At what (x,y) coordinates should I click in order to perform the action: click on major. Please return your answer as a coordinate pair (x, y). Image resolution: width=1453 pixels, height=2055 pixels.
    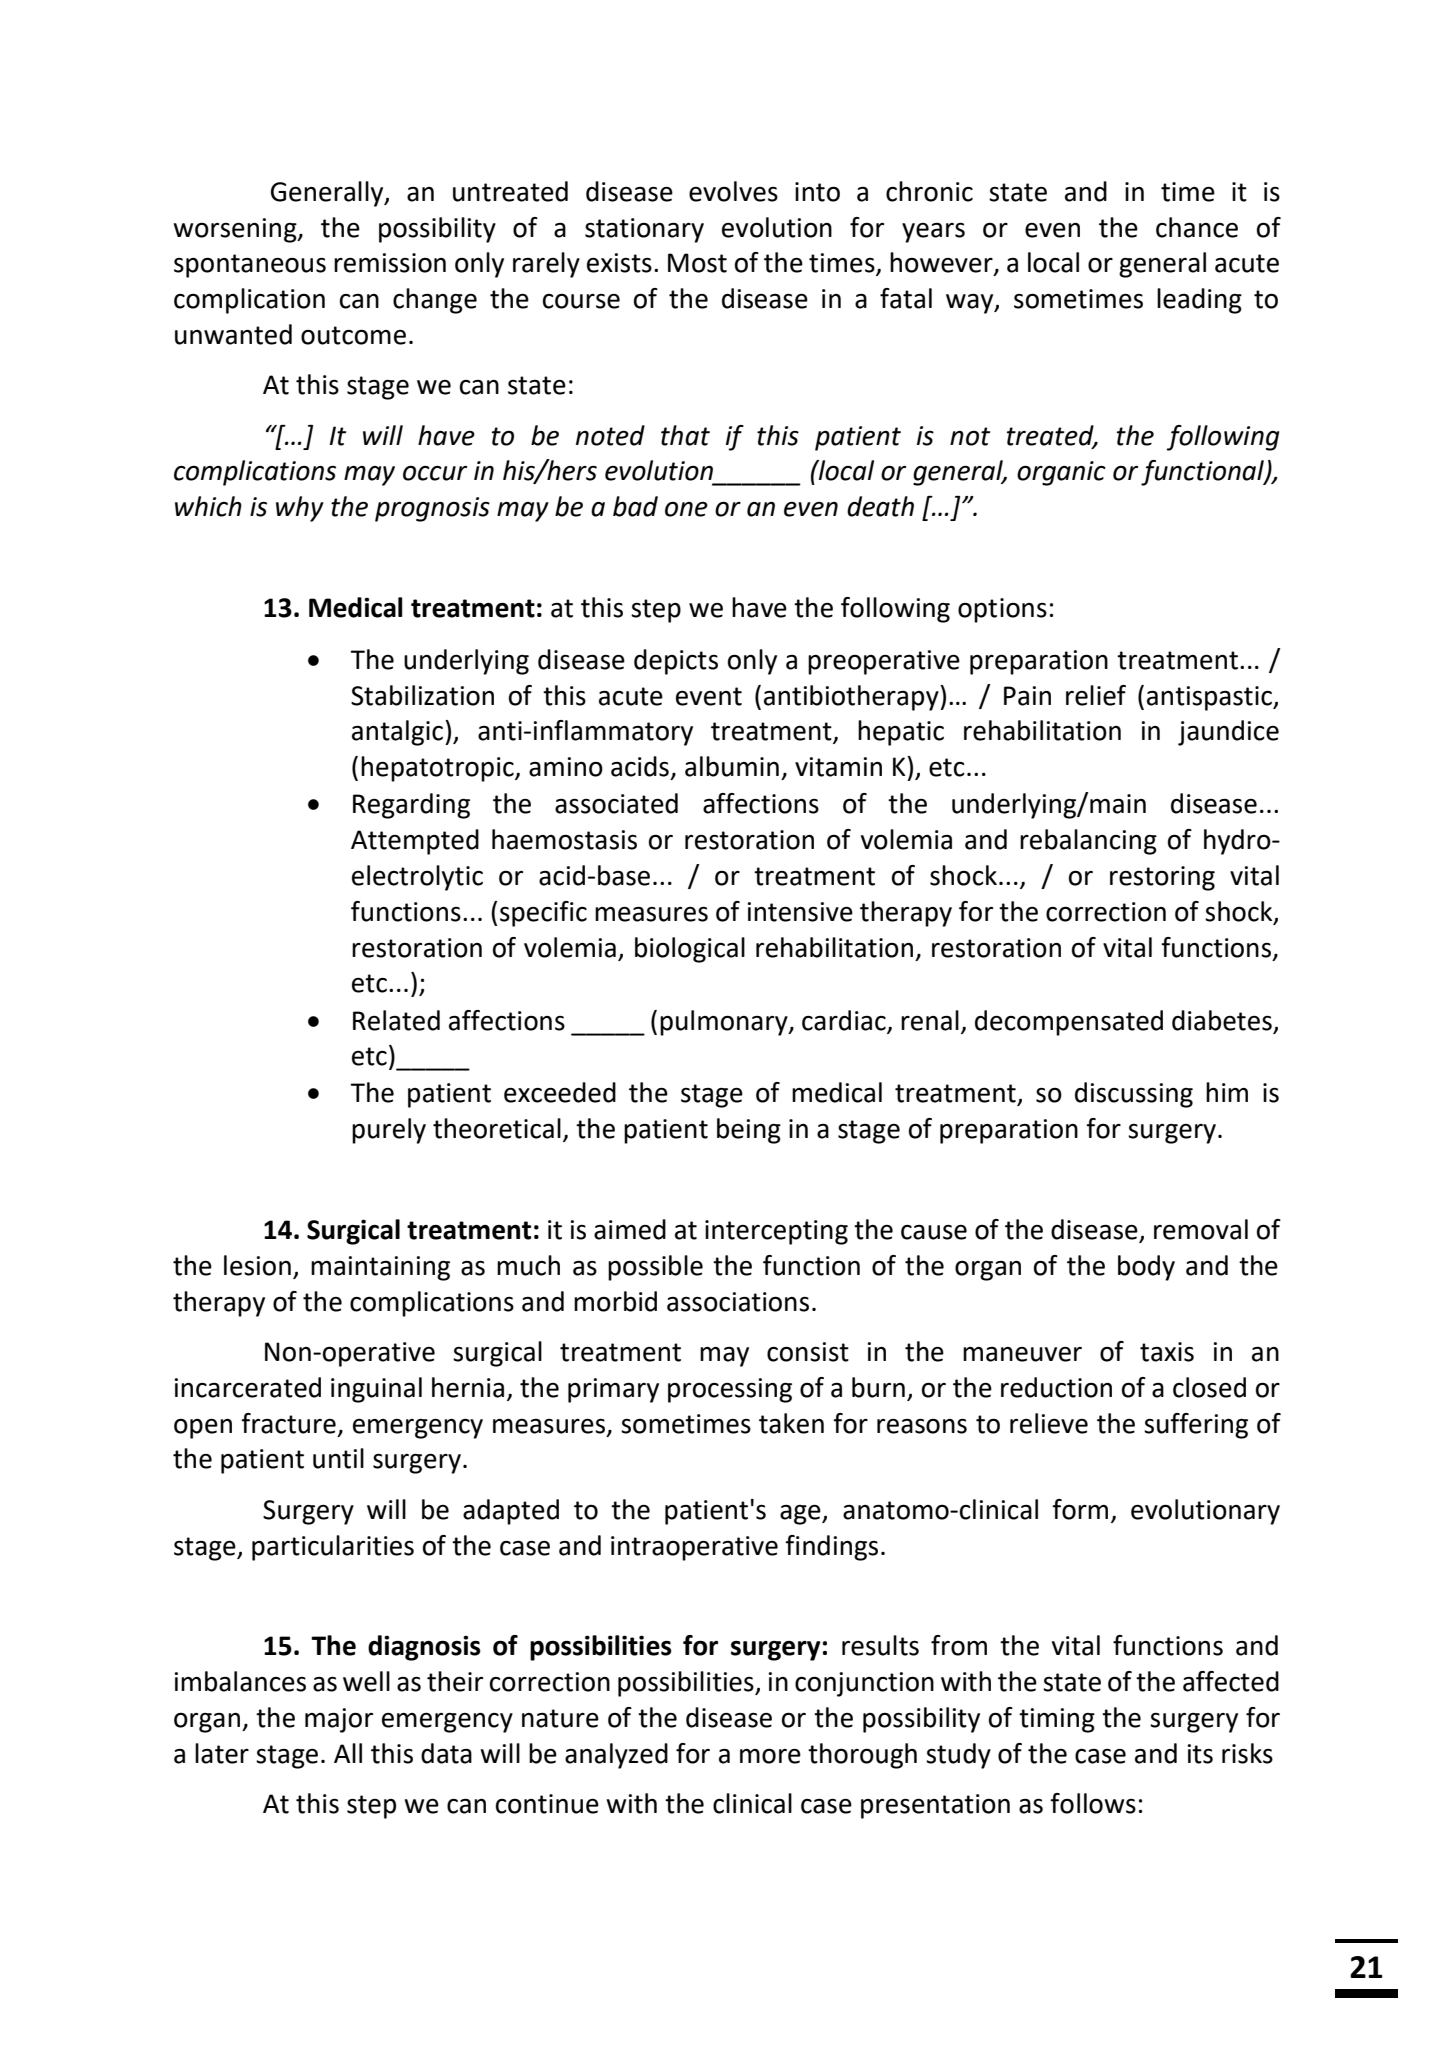
    Looking at the image, I should click on (339, 1720).
